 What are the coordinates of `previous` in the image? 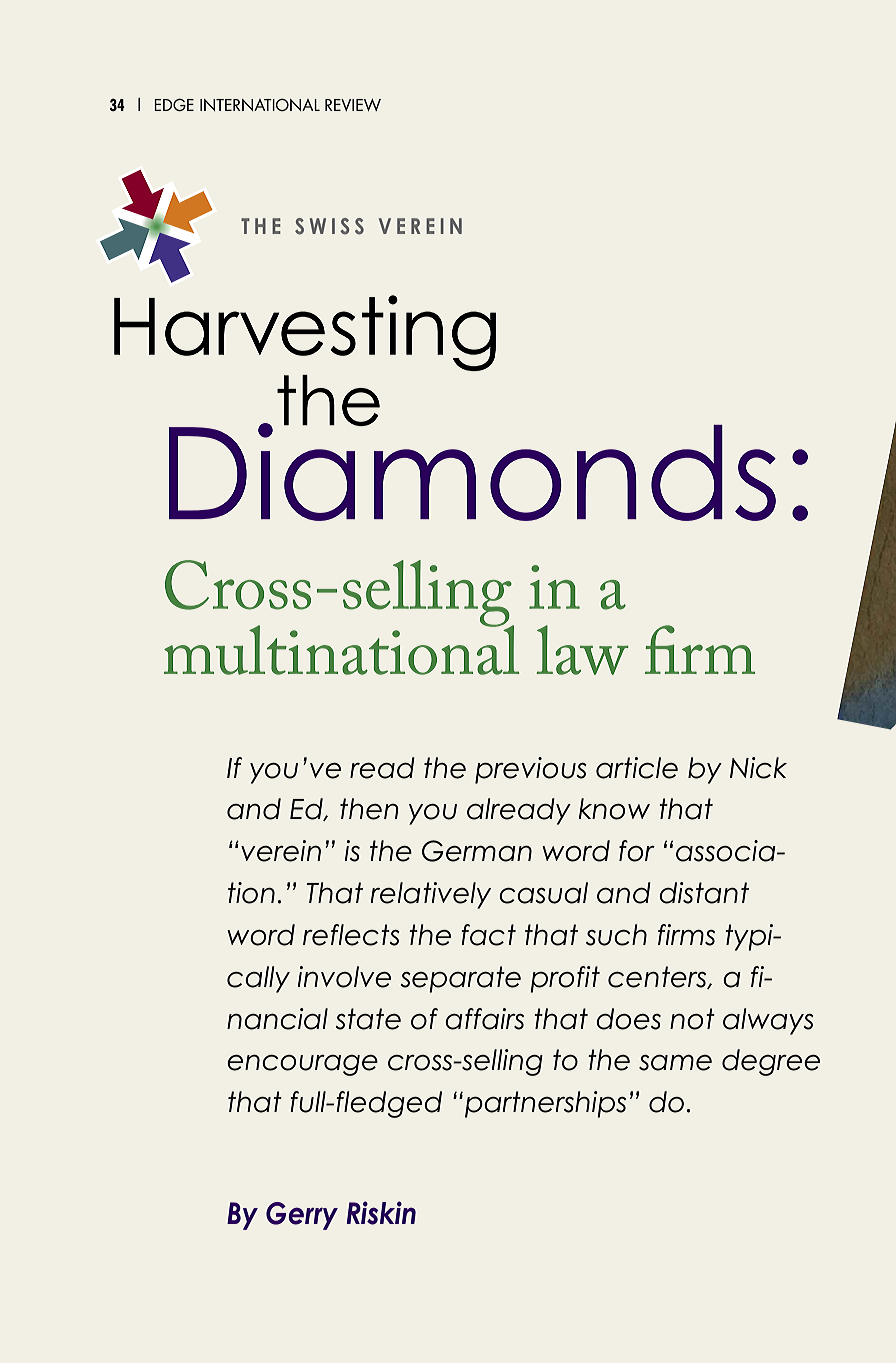 It's located at (531, 770).
